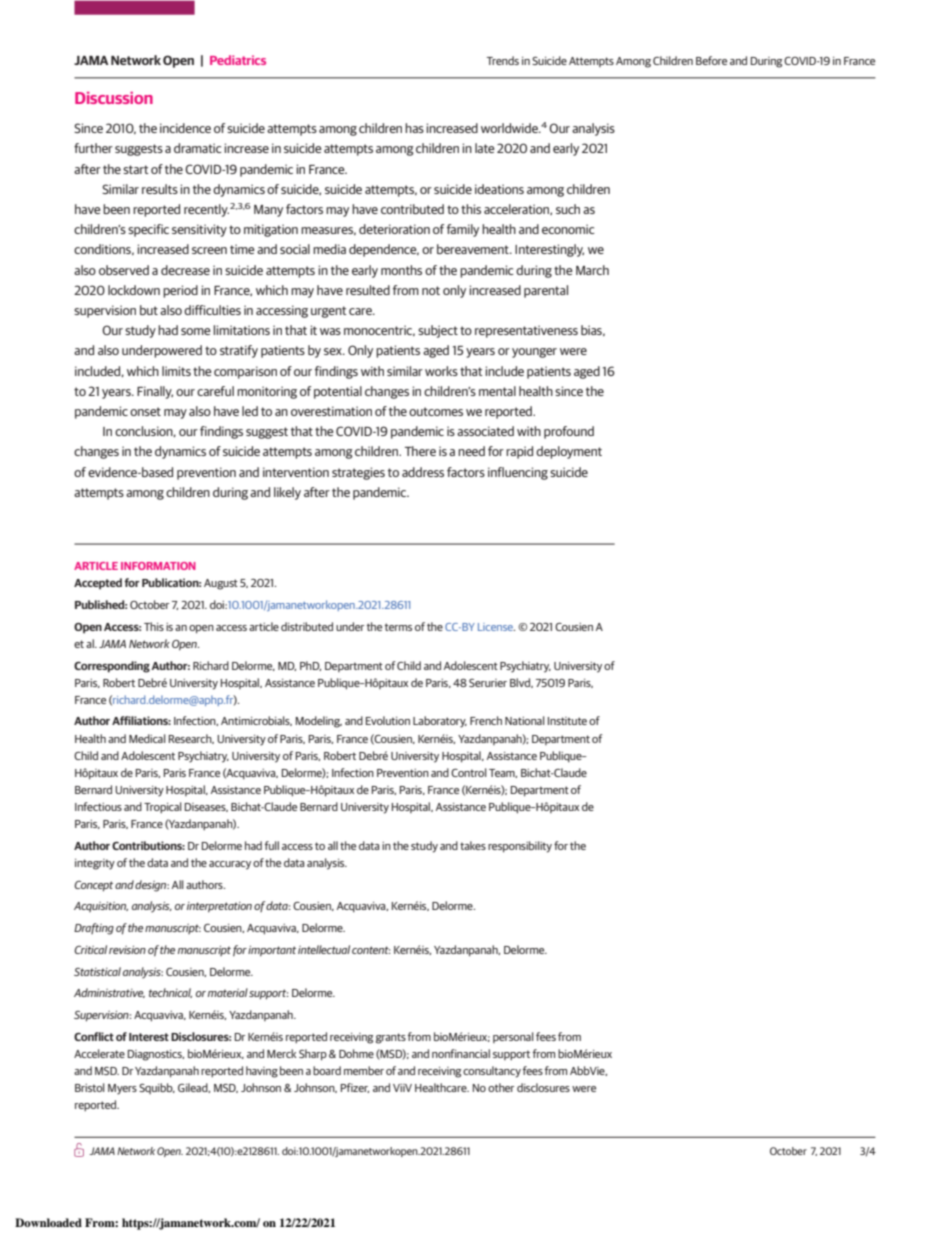 This image has height=1233, width=952. I want to click on Institute, so click(567, 721).
